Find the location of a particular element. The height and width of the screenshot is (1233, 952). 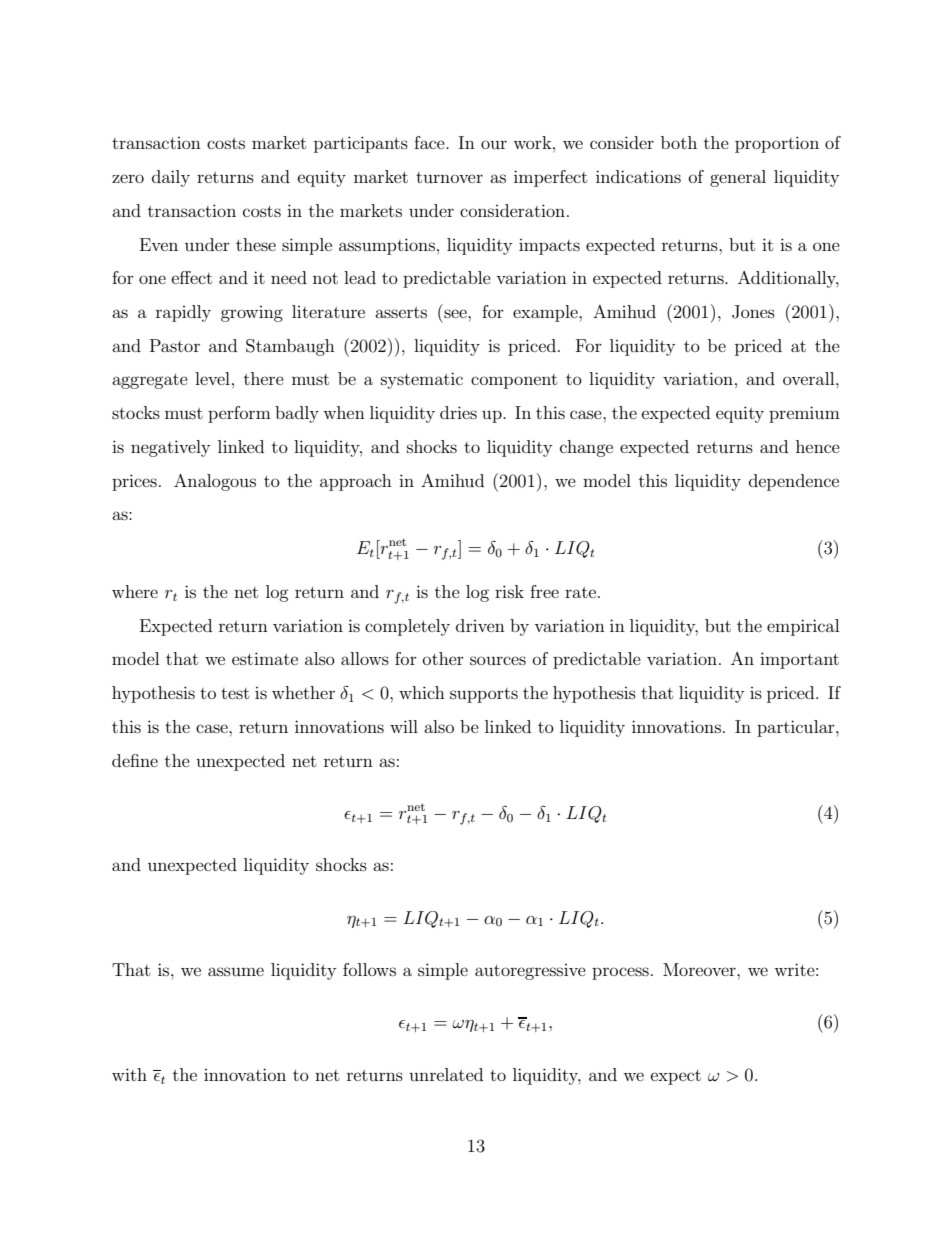

where is located at coordinates (135, 591).
